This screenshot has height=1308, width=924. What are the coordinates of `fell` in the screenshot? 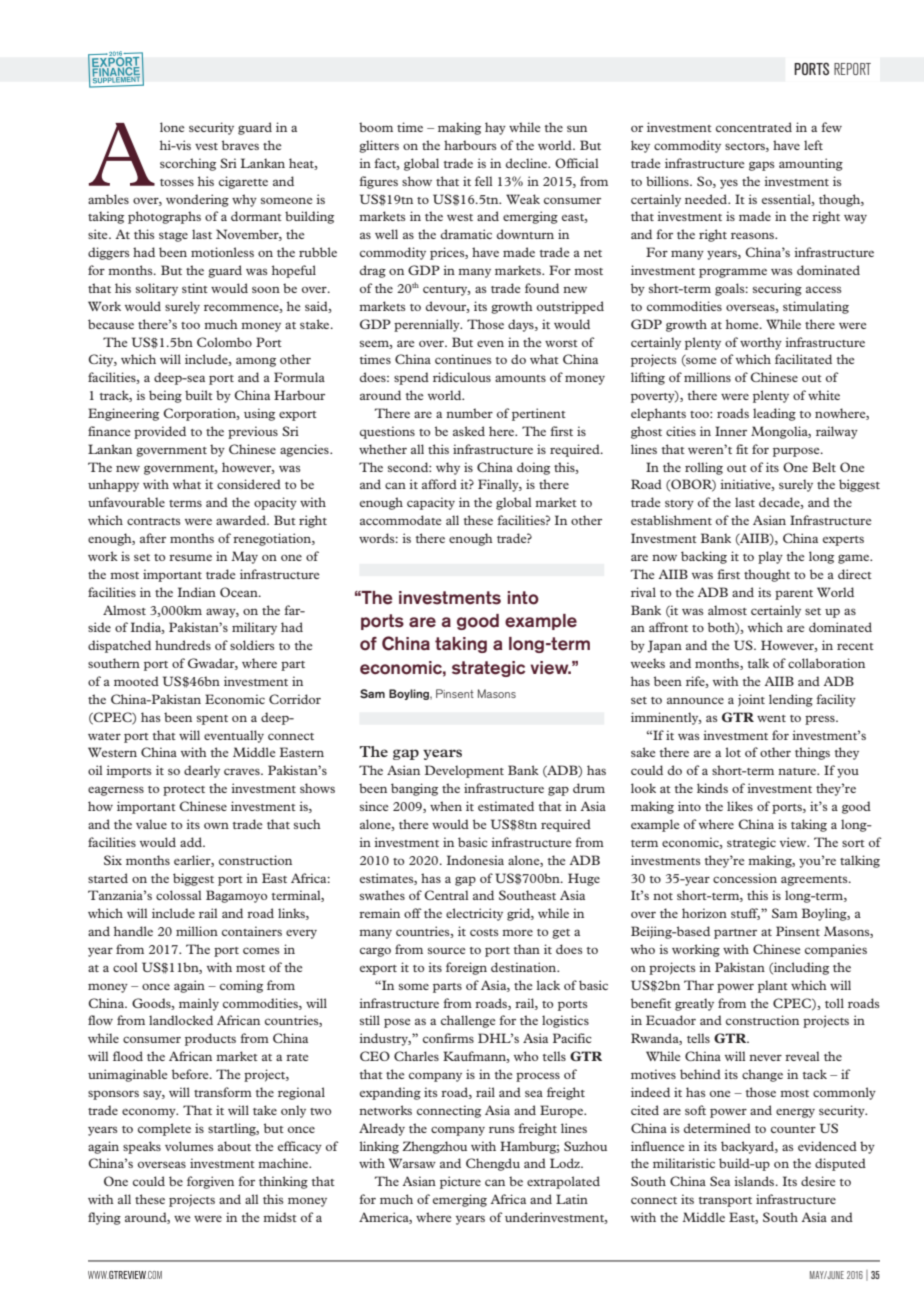 It's located at (483, 181).
